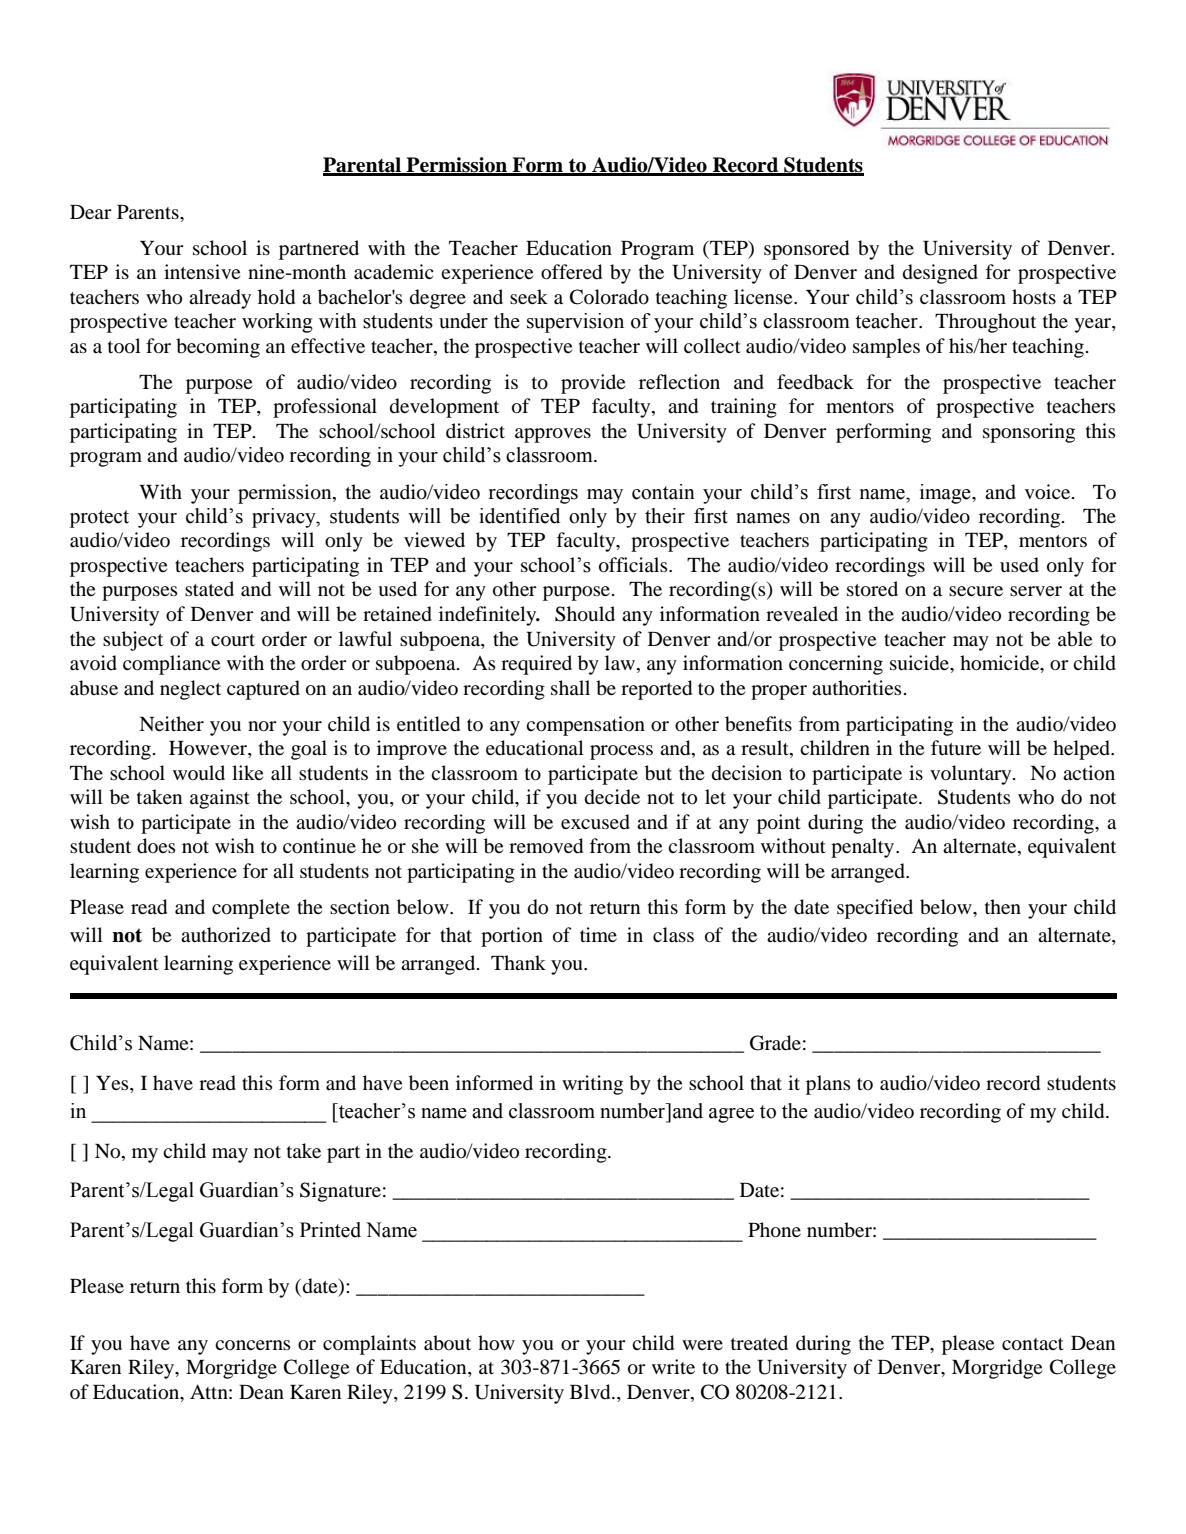 The height and width of the screenshot is (1534, 1186). I want to click on contact, so click(1033, 1344).
